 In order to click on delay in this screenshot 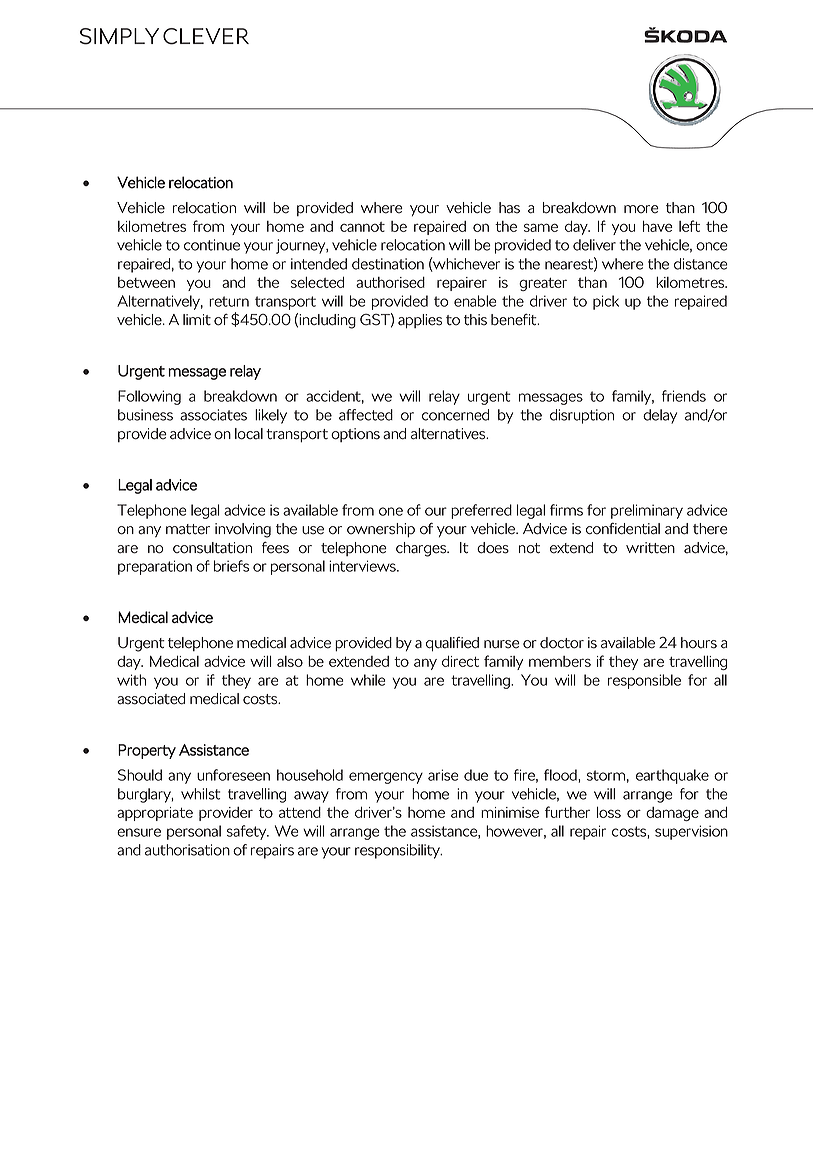, I will do `click(660, 416)`.
